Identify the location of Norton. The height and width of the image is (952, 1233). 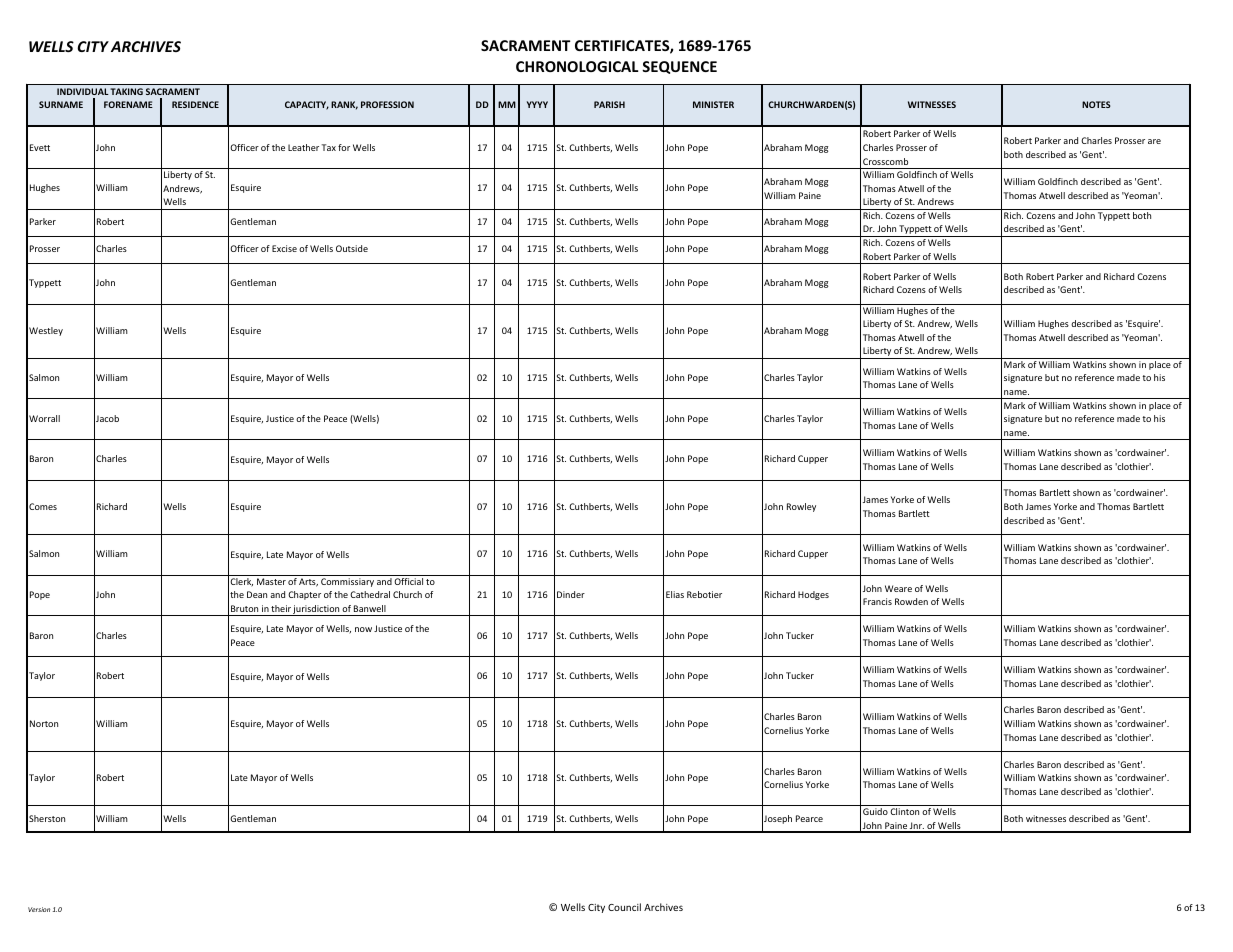
(44, 723).
